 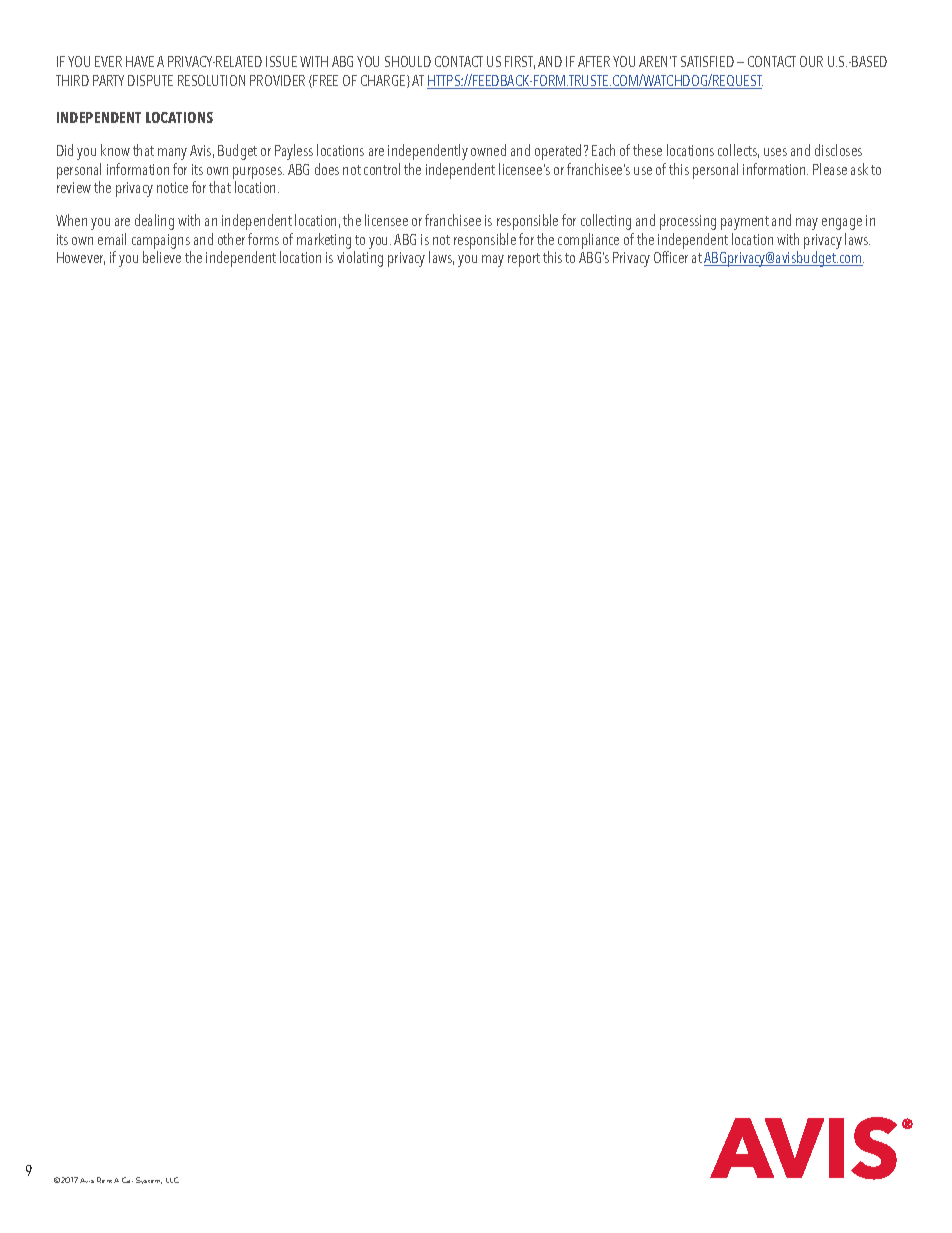 What do you see at coordinates (149, 1180) in the document?
I see `System` at bounding box center [149, 1180].
